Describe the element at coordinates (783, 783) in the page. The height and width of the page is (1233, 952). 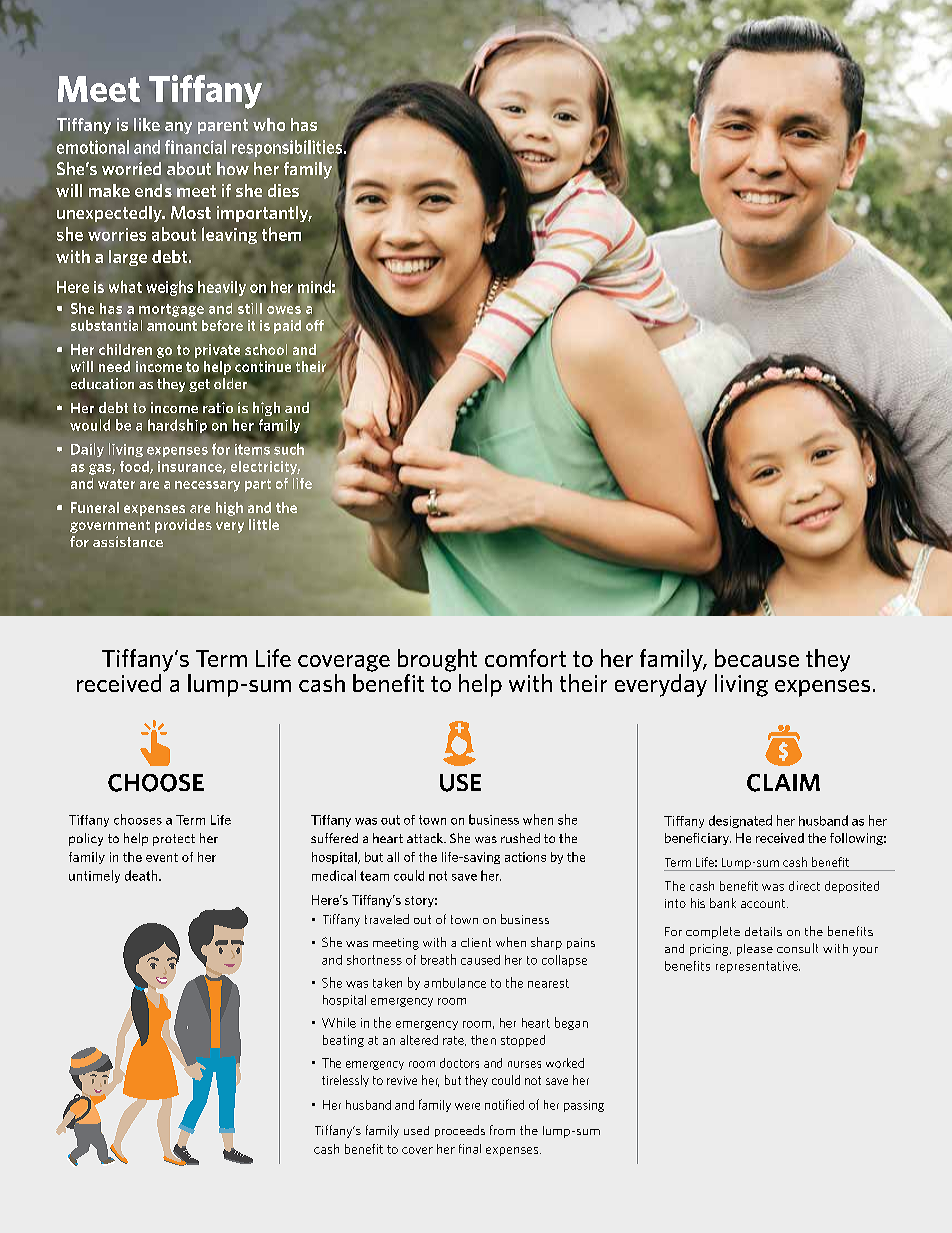
I see `CLAIM` at that location.
